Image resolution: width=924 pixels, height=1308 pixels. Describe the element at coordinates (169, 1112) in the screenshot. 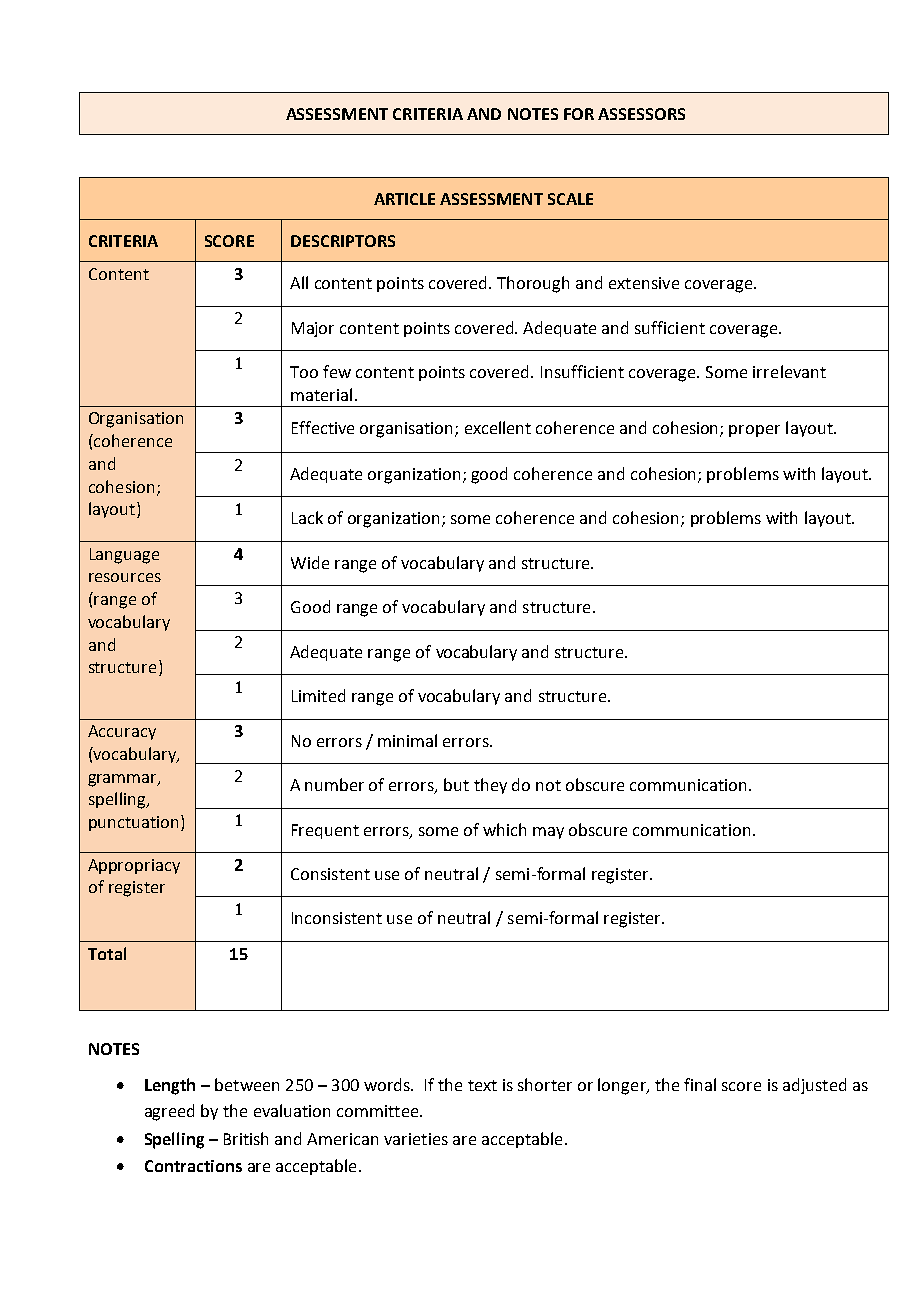

I see `agreed` at that location.
